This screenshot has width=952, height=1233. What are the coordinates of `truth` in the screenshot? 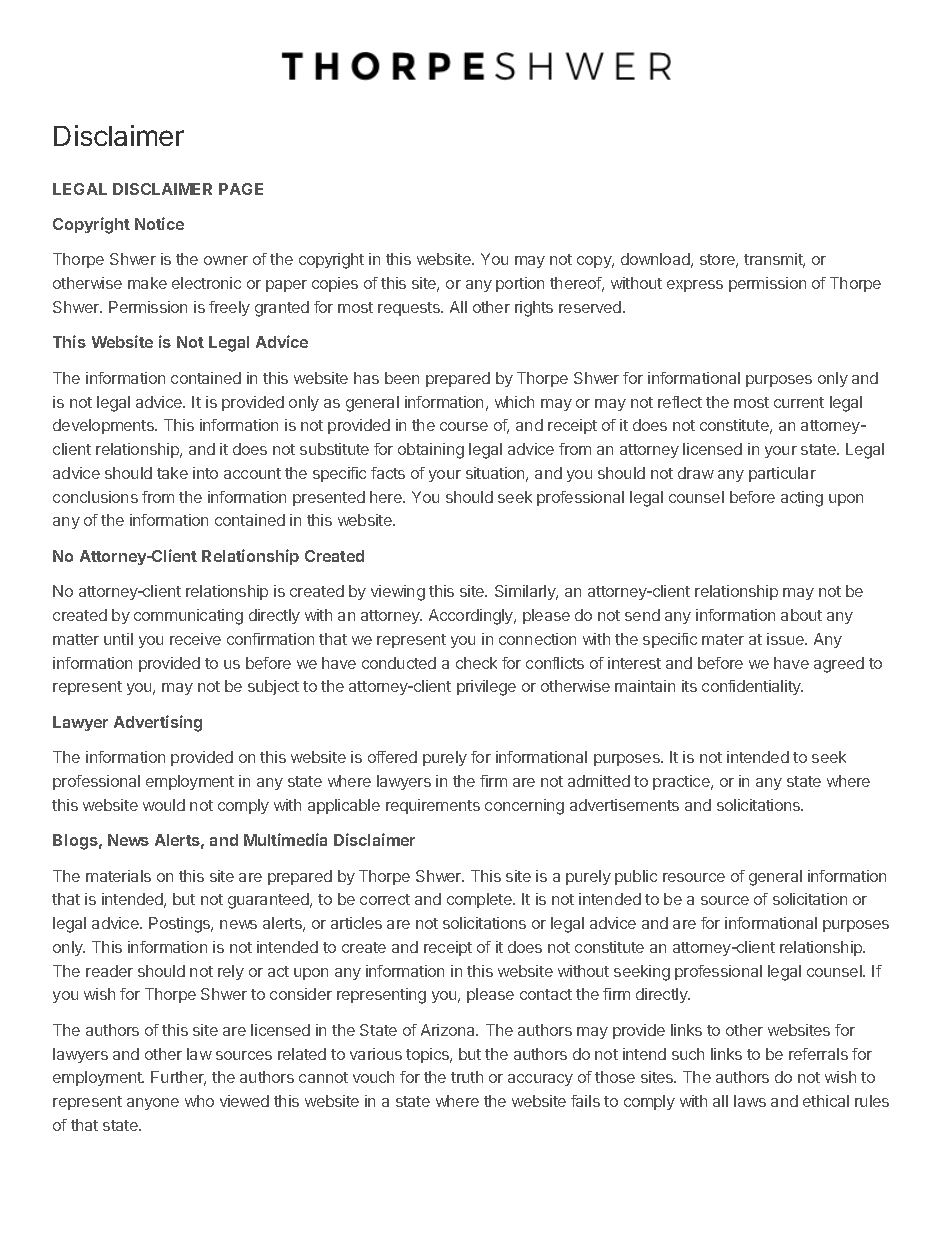 It's located at (467, 1077).
